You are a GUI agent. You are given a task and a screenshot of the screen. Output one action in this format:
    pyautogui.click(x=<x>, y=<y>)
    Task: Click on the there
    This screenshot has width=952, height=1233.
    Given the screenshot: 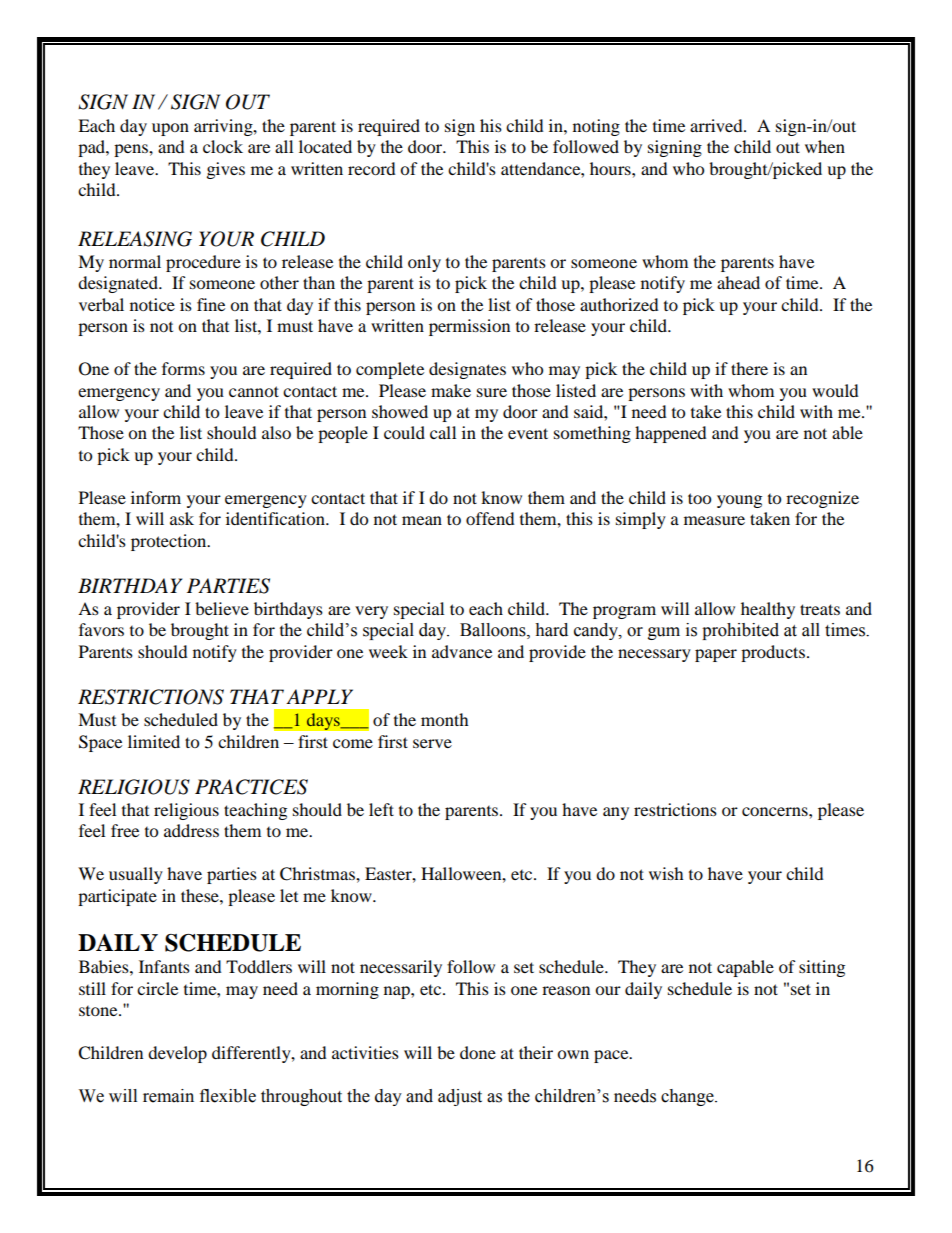 What is the action you would take?
    pyautogui.click(x=749, y=368)
